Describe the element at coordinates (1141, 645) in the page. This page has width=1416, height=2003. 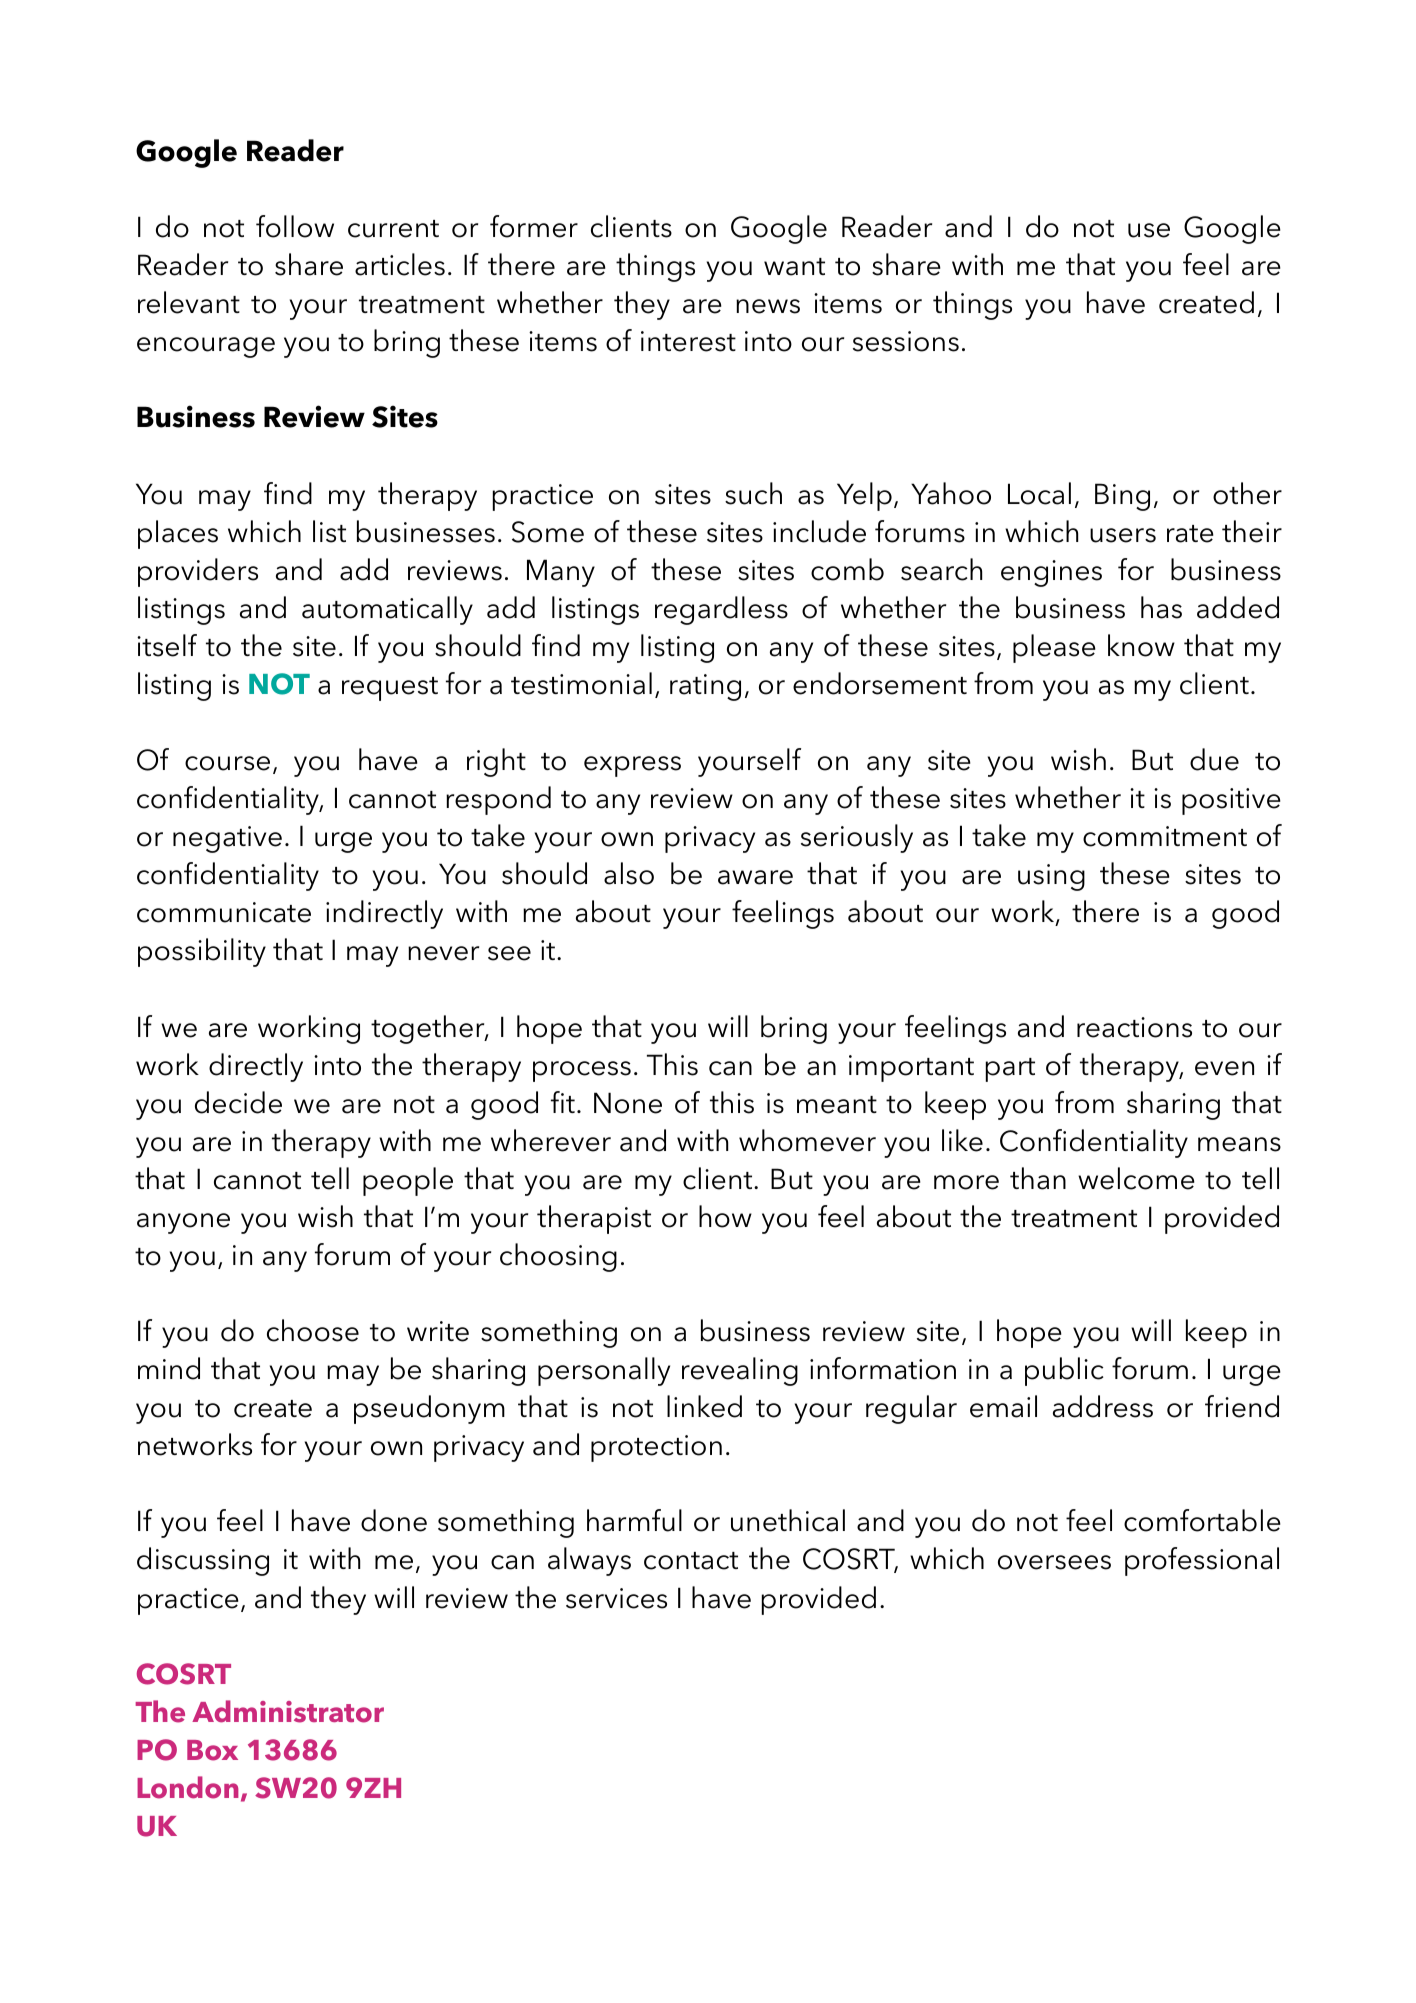
I see `know` at that location.
